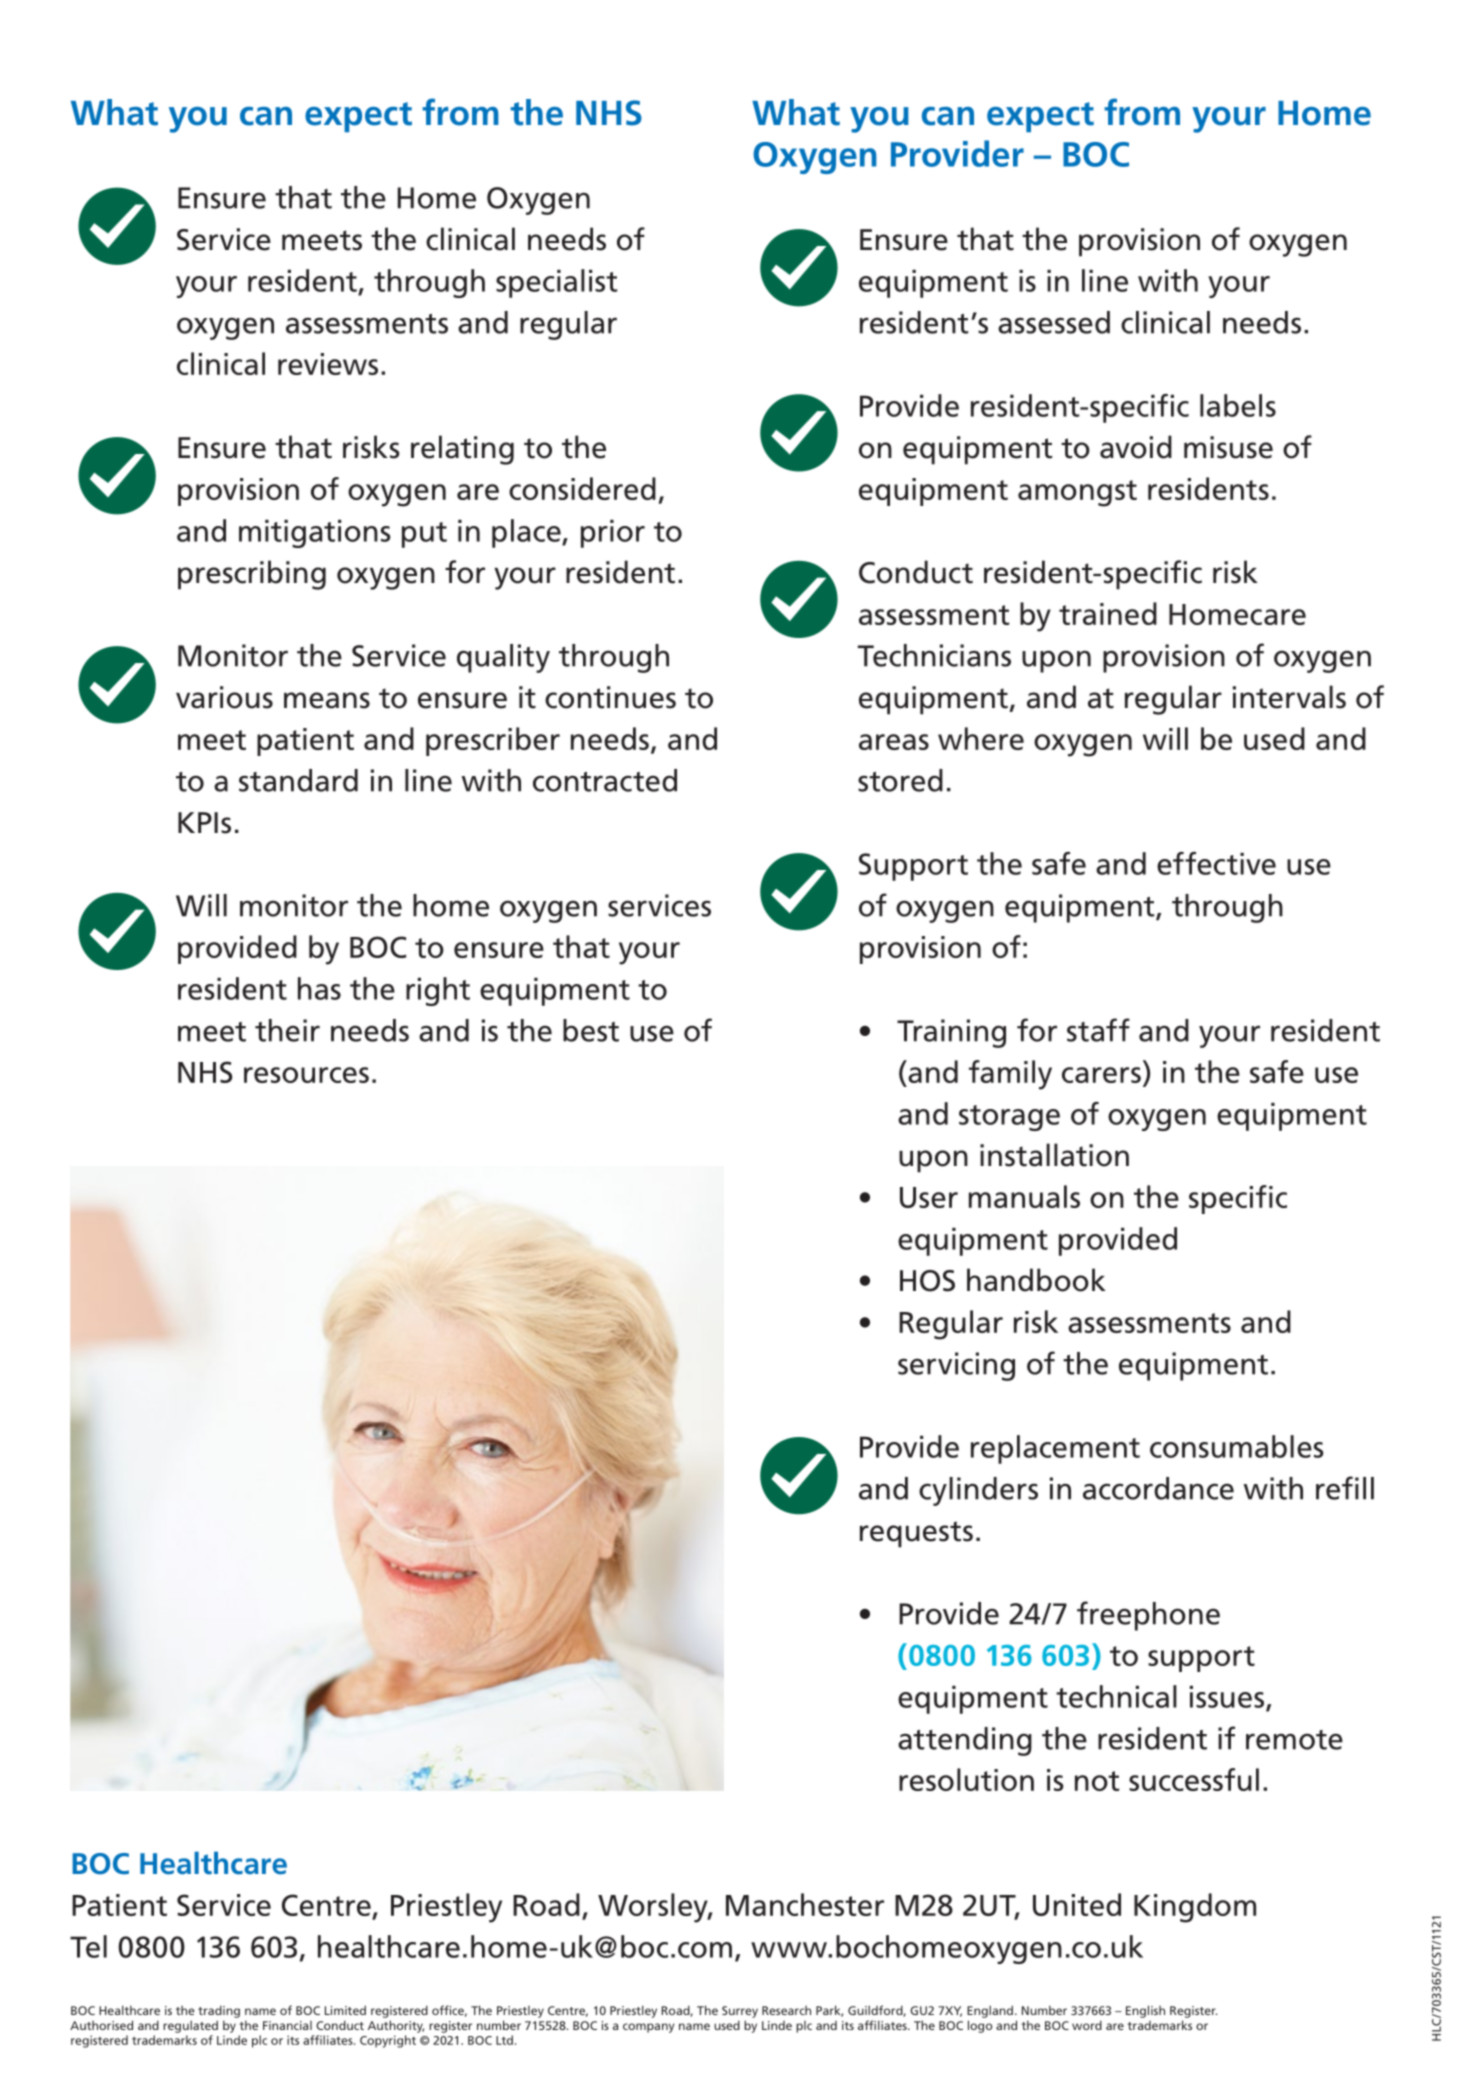  I want to click on trading, so click(219, 2011).
